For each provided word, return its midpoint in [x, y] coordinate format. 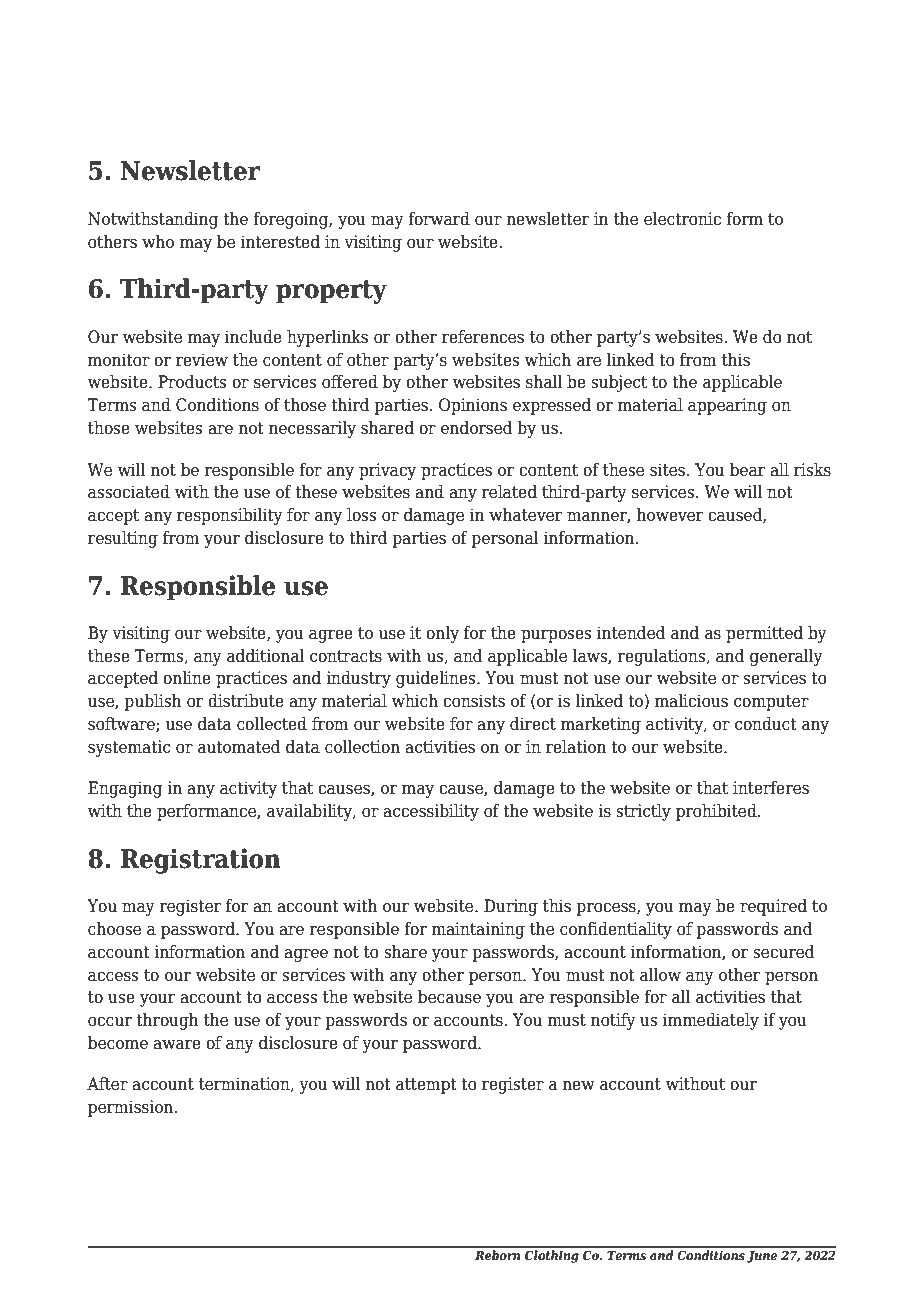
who [158, 242]
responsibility [230, 516]
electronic [682, 219]
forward [439, 219]
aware [177, 1045]
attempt [426, 1086]
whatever [525, 515]
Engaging [125, 789]
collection [362, 747]
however [670, 515]
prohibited [717, 812]
